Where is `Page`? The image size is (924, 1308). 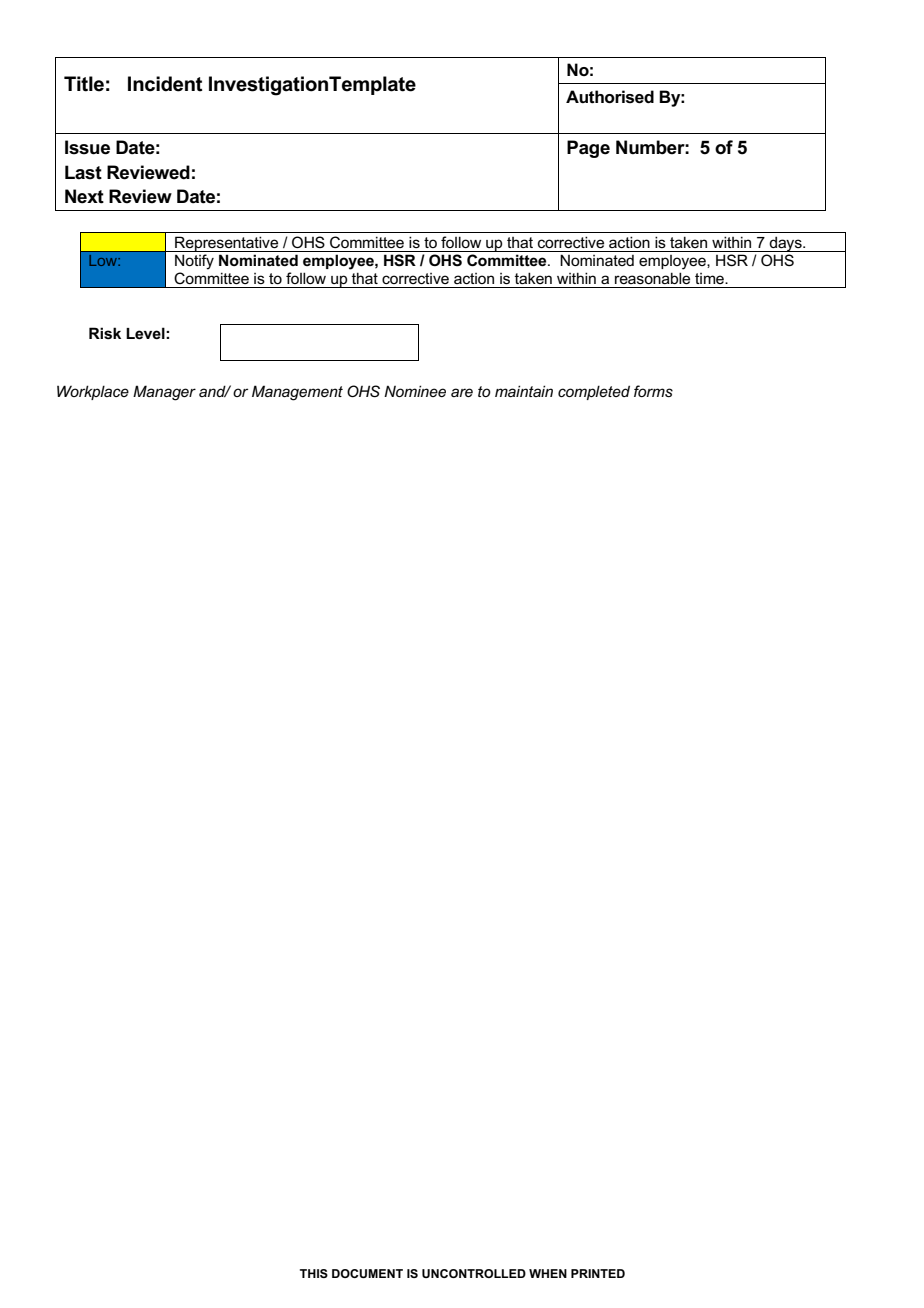
Page is located at coordinates (588, 149).
